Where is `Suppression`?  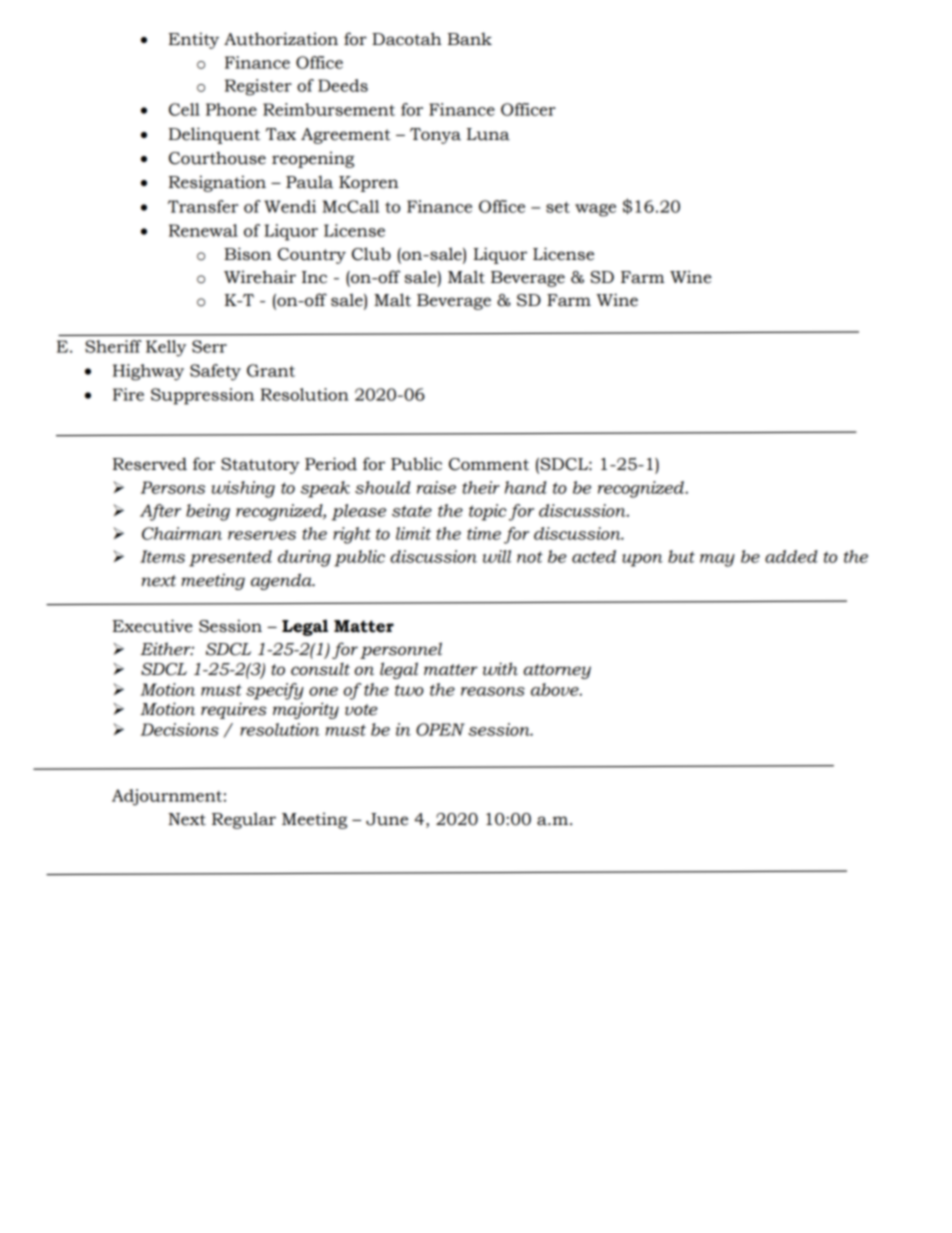 Suppression is located at coordinates (202, 396).
